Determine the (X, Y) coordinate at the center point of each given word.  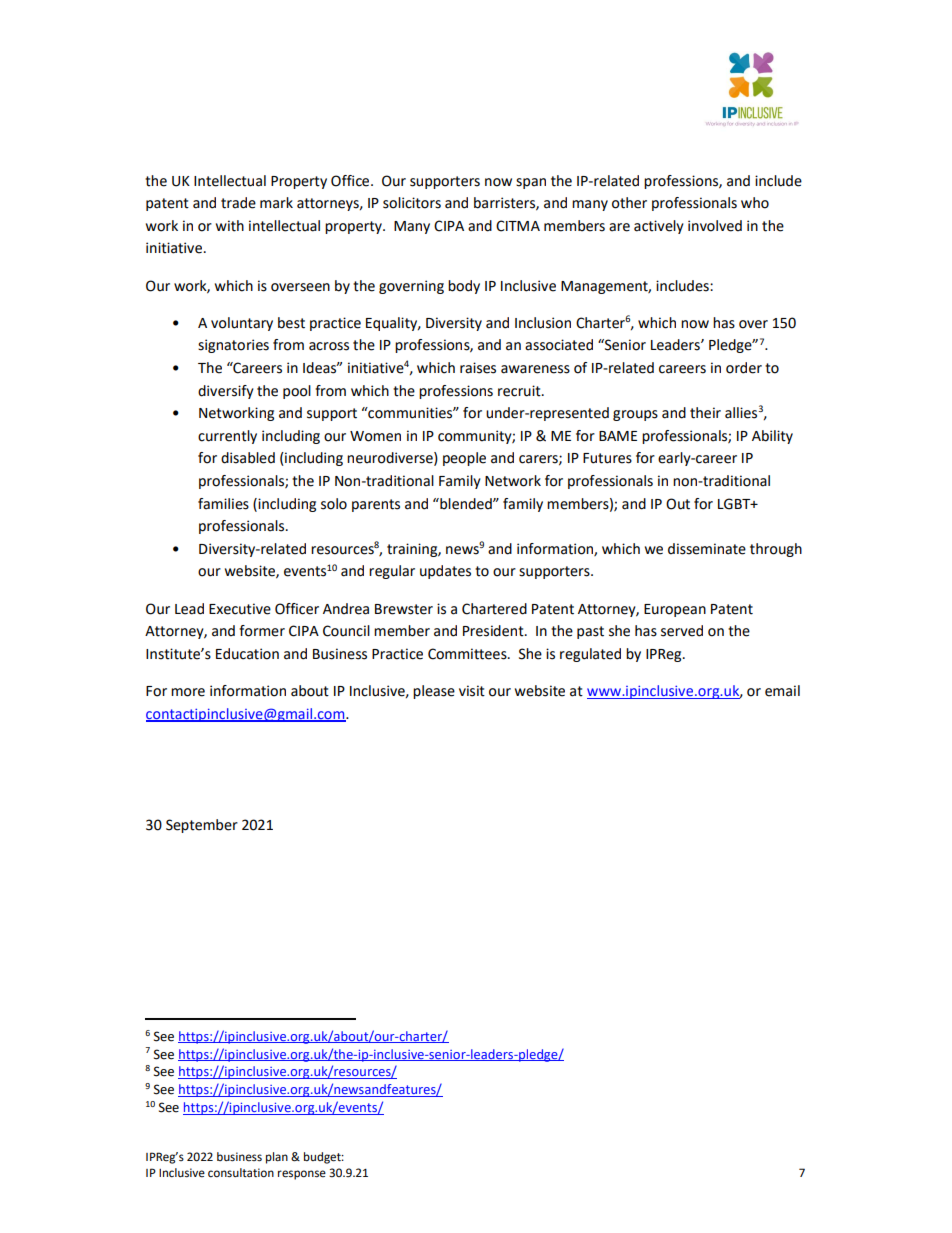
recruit (520, 391)
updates (445, 572)
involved (715, 226)
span (531, 183)
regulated (590, 655)
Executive (240, 609)
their (705, 413)
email (782, 691)
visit (472, 691)
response (302, 1175)
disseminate (707, 549)
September (202, 826)
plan (277, 1158)
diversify (226, 392)
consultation (241, 1173)
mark (276, 203)
